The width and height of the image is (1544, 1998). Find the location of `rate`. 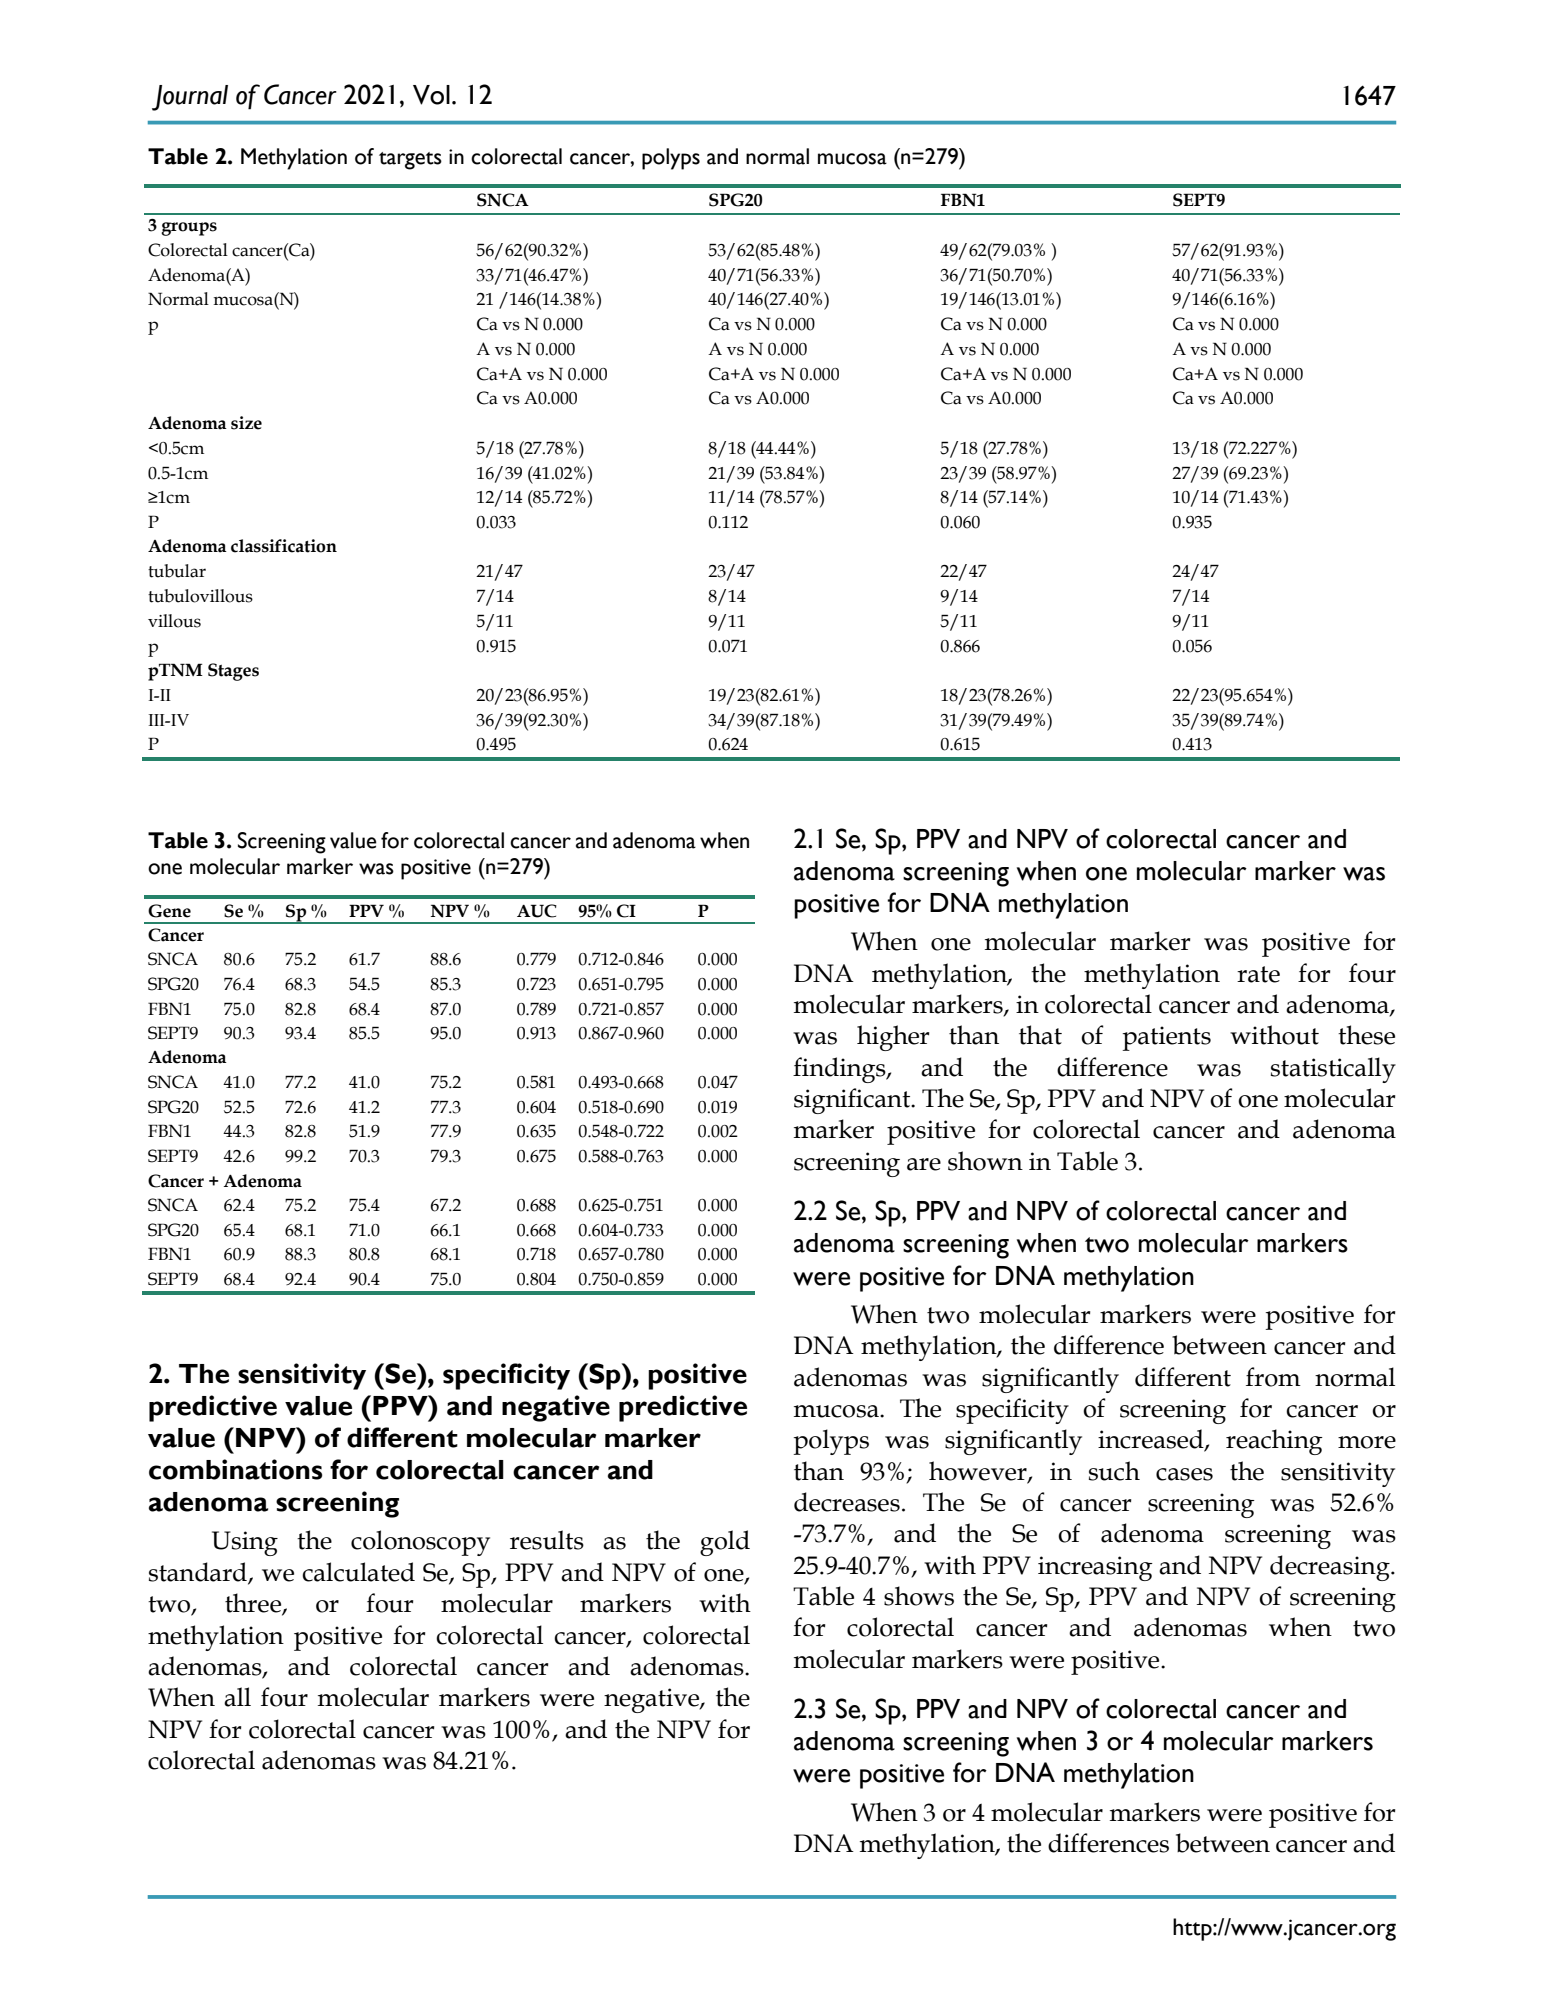

rate is located at coordinates (1258, 974).
